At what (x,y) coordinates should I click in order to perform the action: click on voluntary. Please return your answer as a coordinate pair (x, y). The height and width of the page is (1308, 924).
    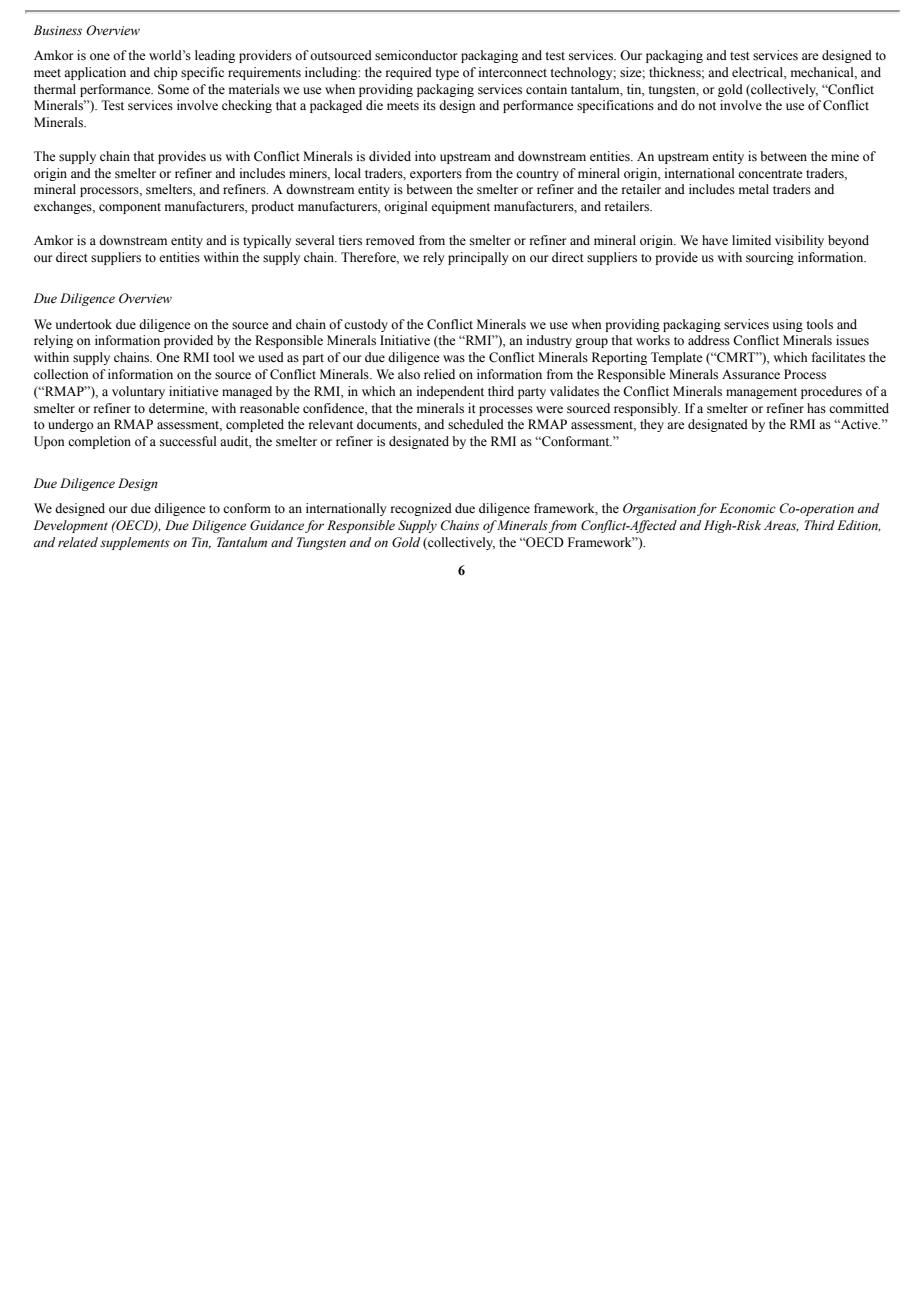
    Looking at the image, I should click on (138, 392).
